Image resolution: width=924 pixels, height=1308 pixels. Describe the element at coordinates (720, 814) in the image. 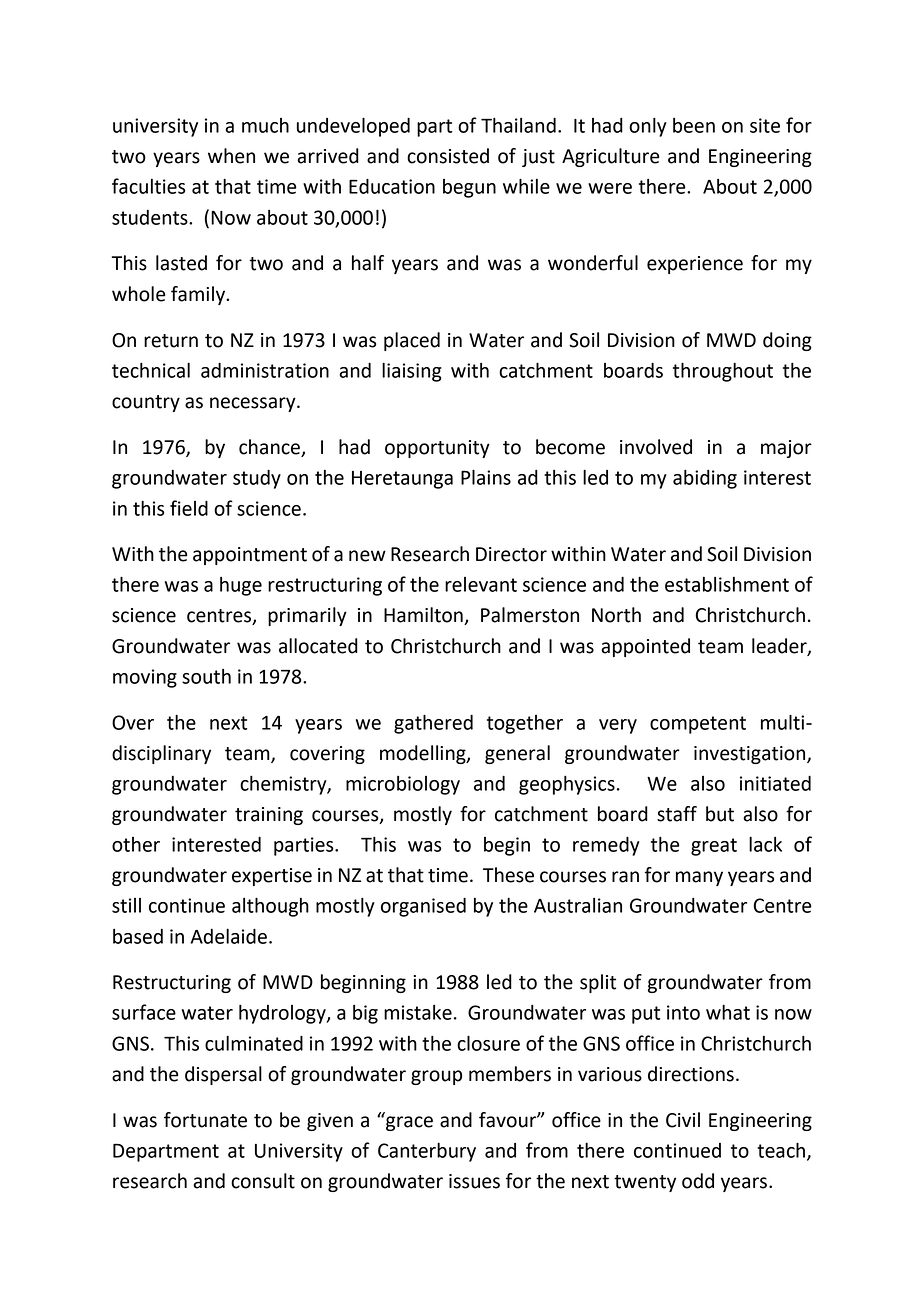

I see `but` at that location.
